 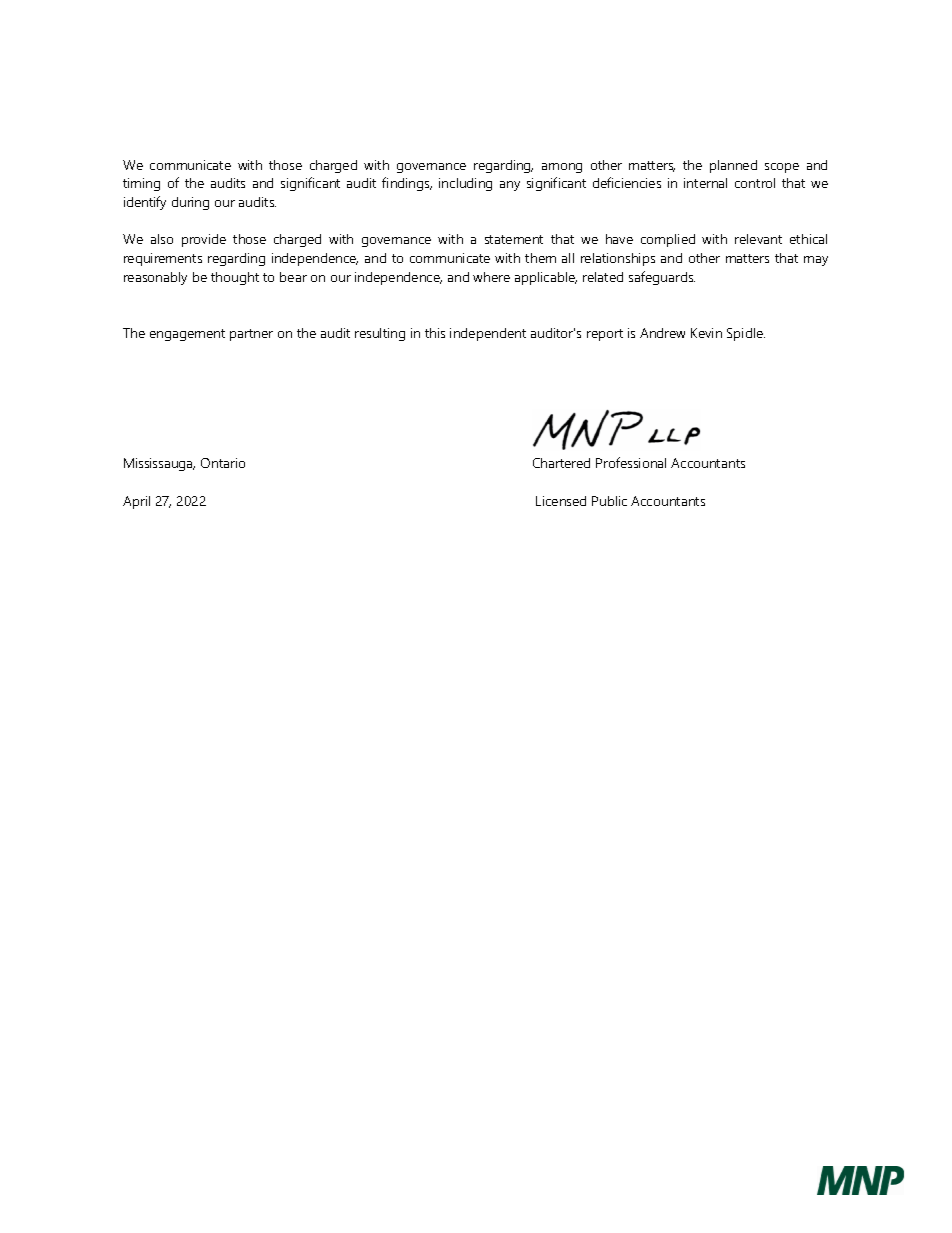 What do you see at coordinates (755, 183) in the page?
I see `control` at bounding box center [755, 183].
